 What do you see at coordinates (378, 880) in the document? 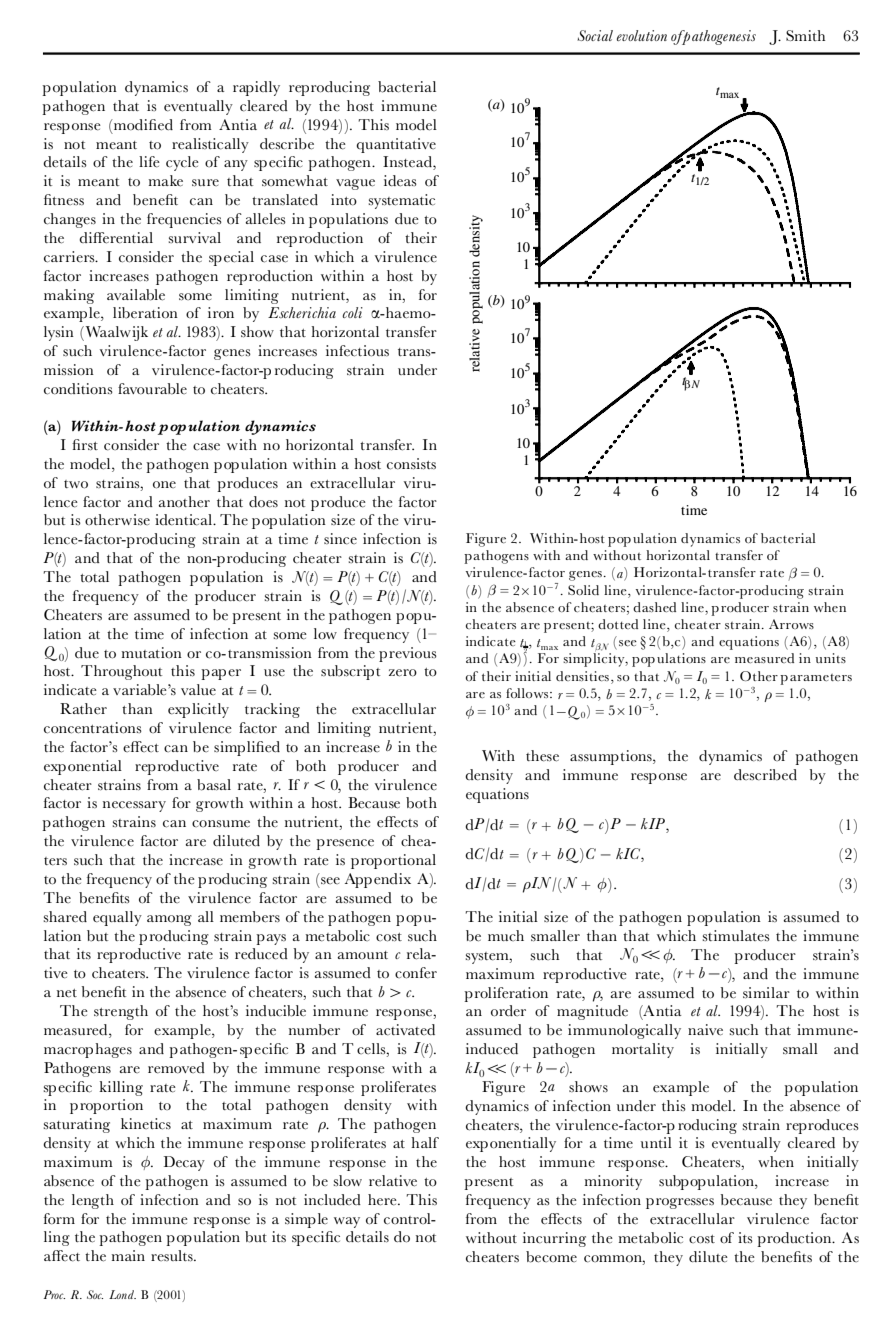
I see `Appendix` at bounding box center [378, 880].
